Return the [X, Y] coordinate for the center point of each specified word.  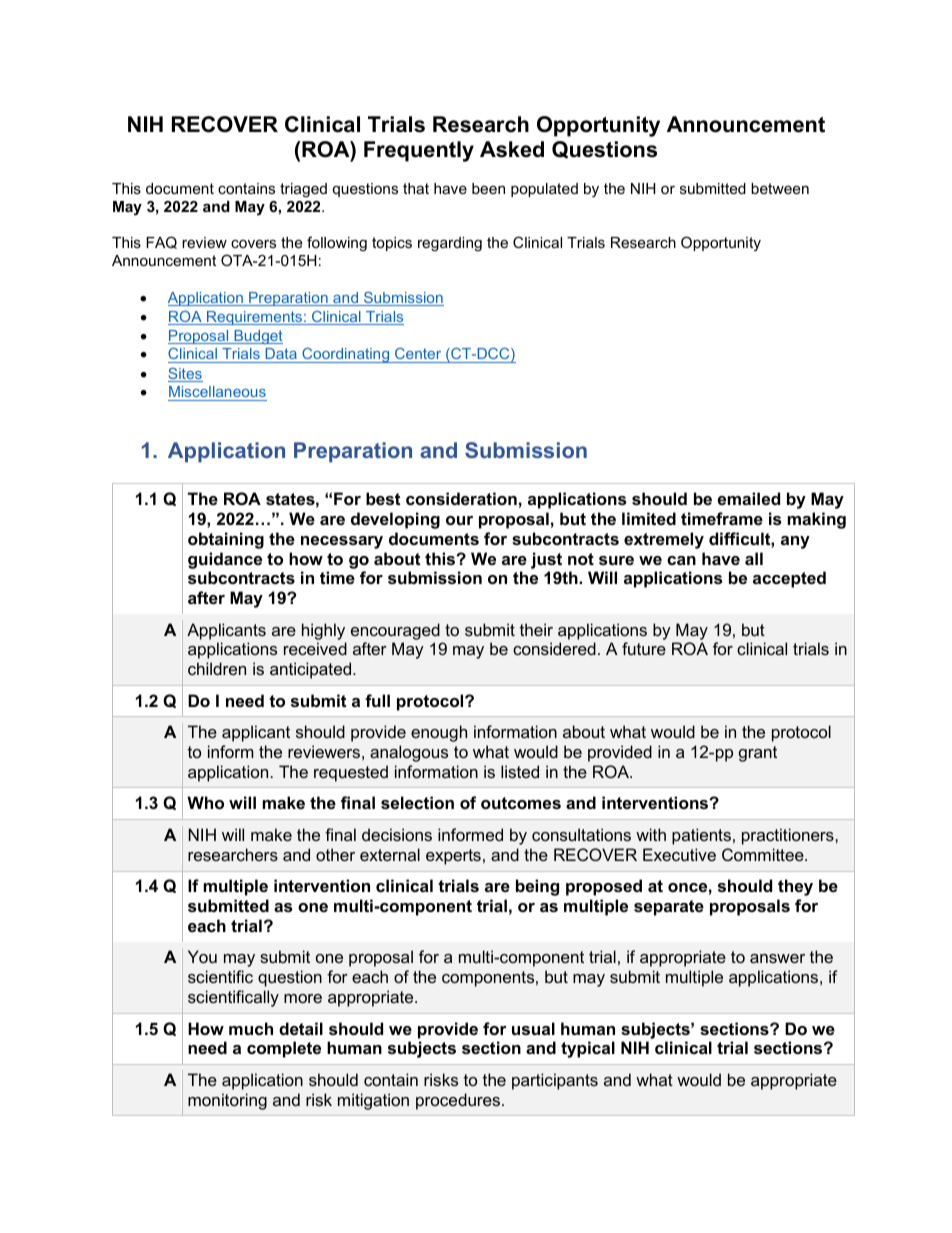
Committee [764, 854]
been [488, 188]
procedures [459, 1101]
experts [453, 857]
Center [418, 355]
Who [205, 802]
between [780, 188]
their [536, 629]
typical [588, 1049]
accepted [789, 579]
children [217, 668]
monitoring [227, 1101]
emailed [749, 498]
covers [253, 243]
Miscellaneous [217, 393]
